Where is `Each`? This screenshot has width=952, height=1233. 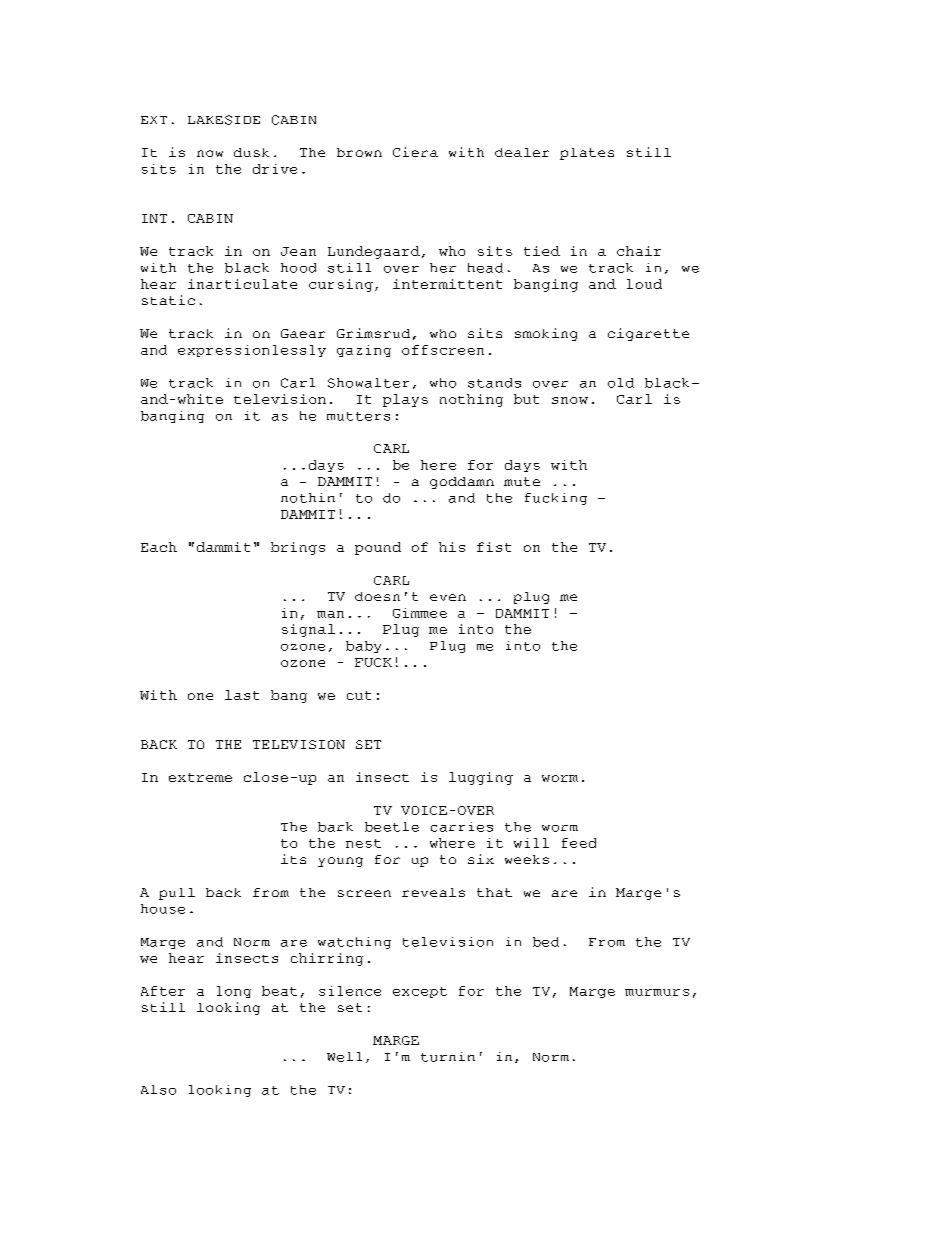
Each is located at coordinates (159, 547).
